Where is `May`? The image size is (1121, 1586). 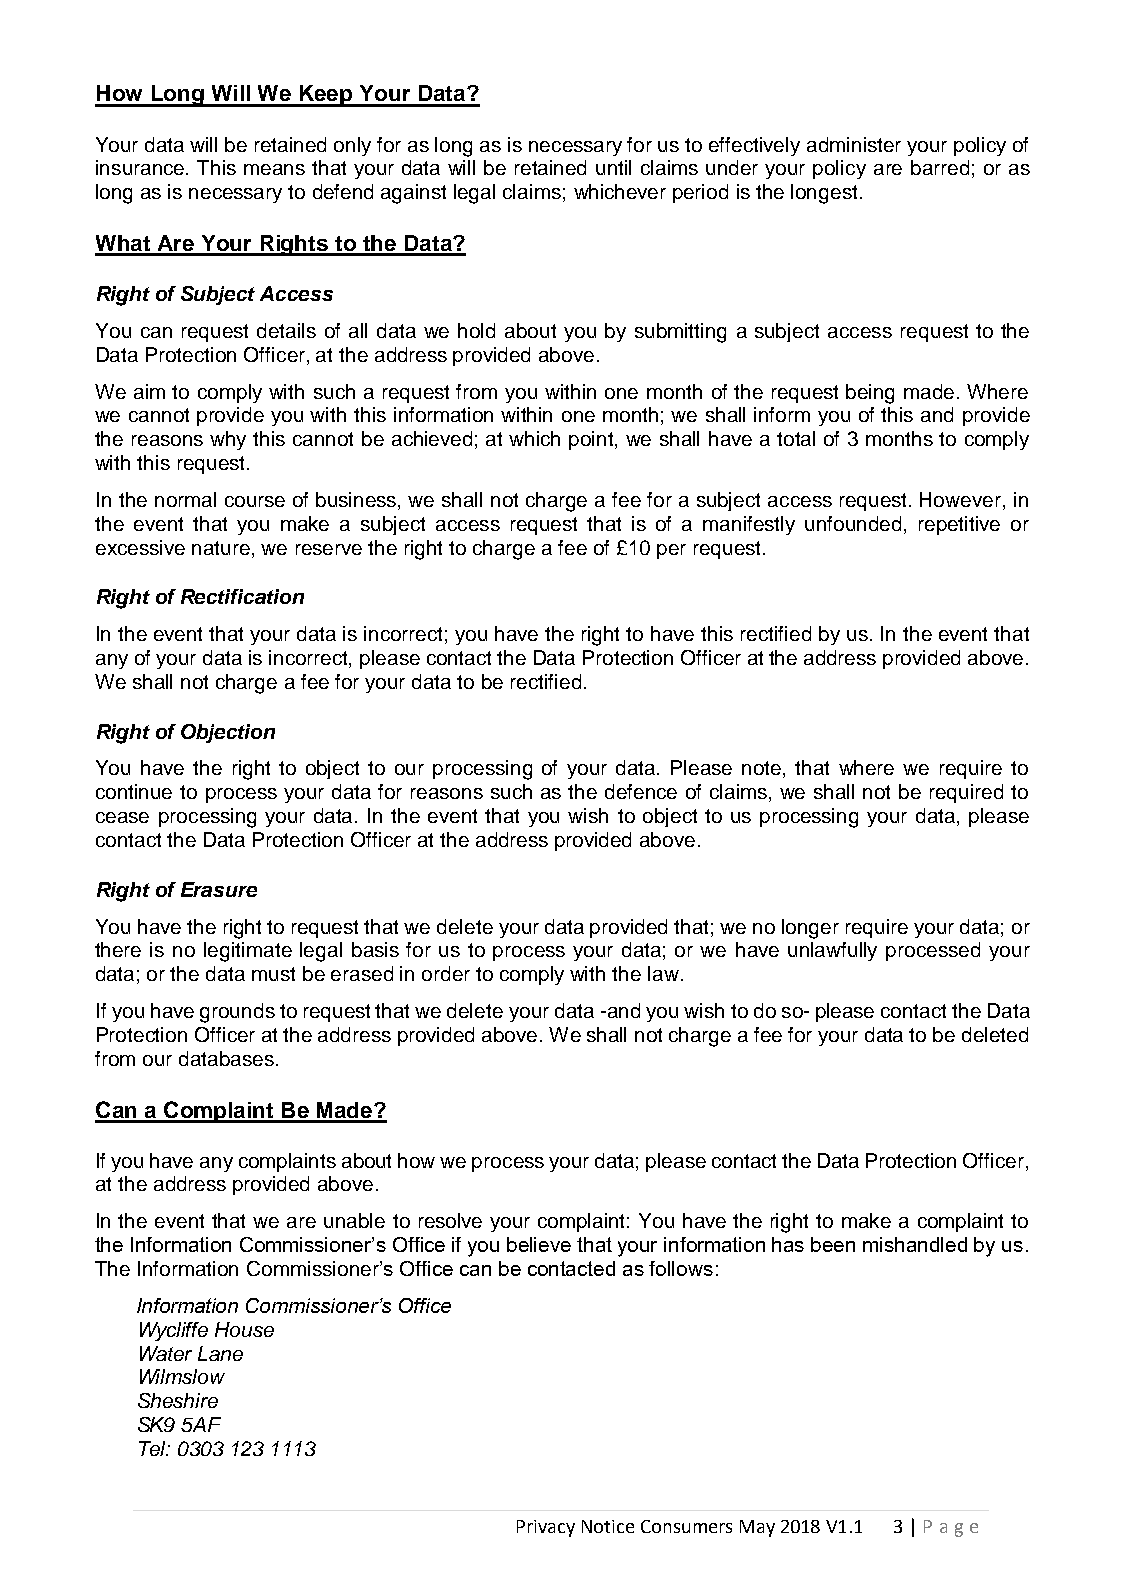
May is located at coordinates (757, 1528).
